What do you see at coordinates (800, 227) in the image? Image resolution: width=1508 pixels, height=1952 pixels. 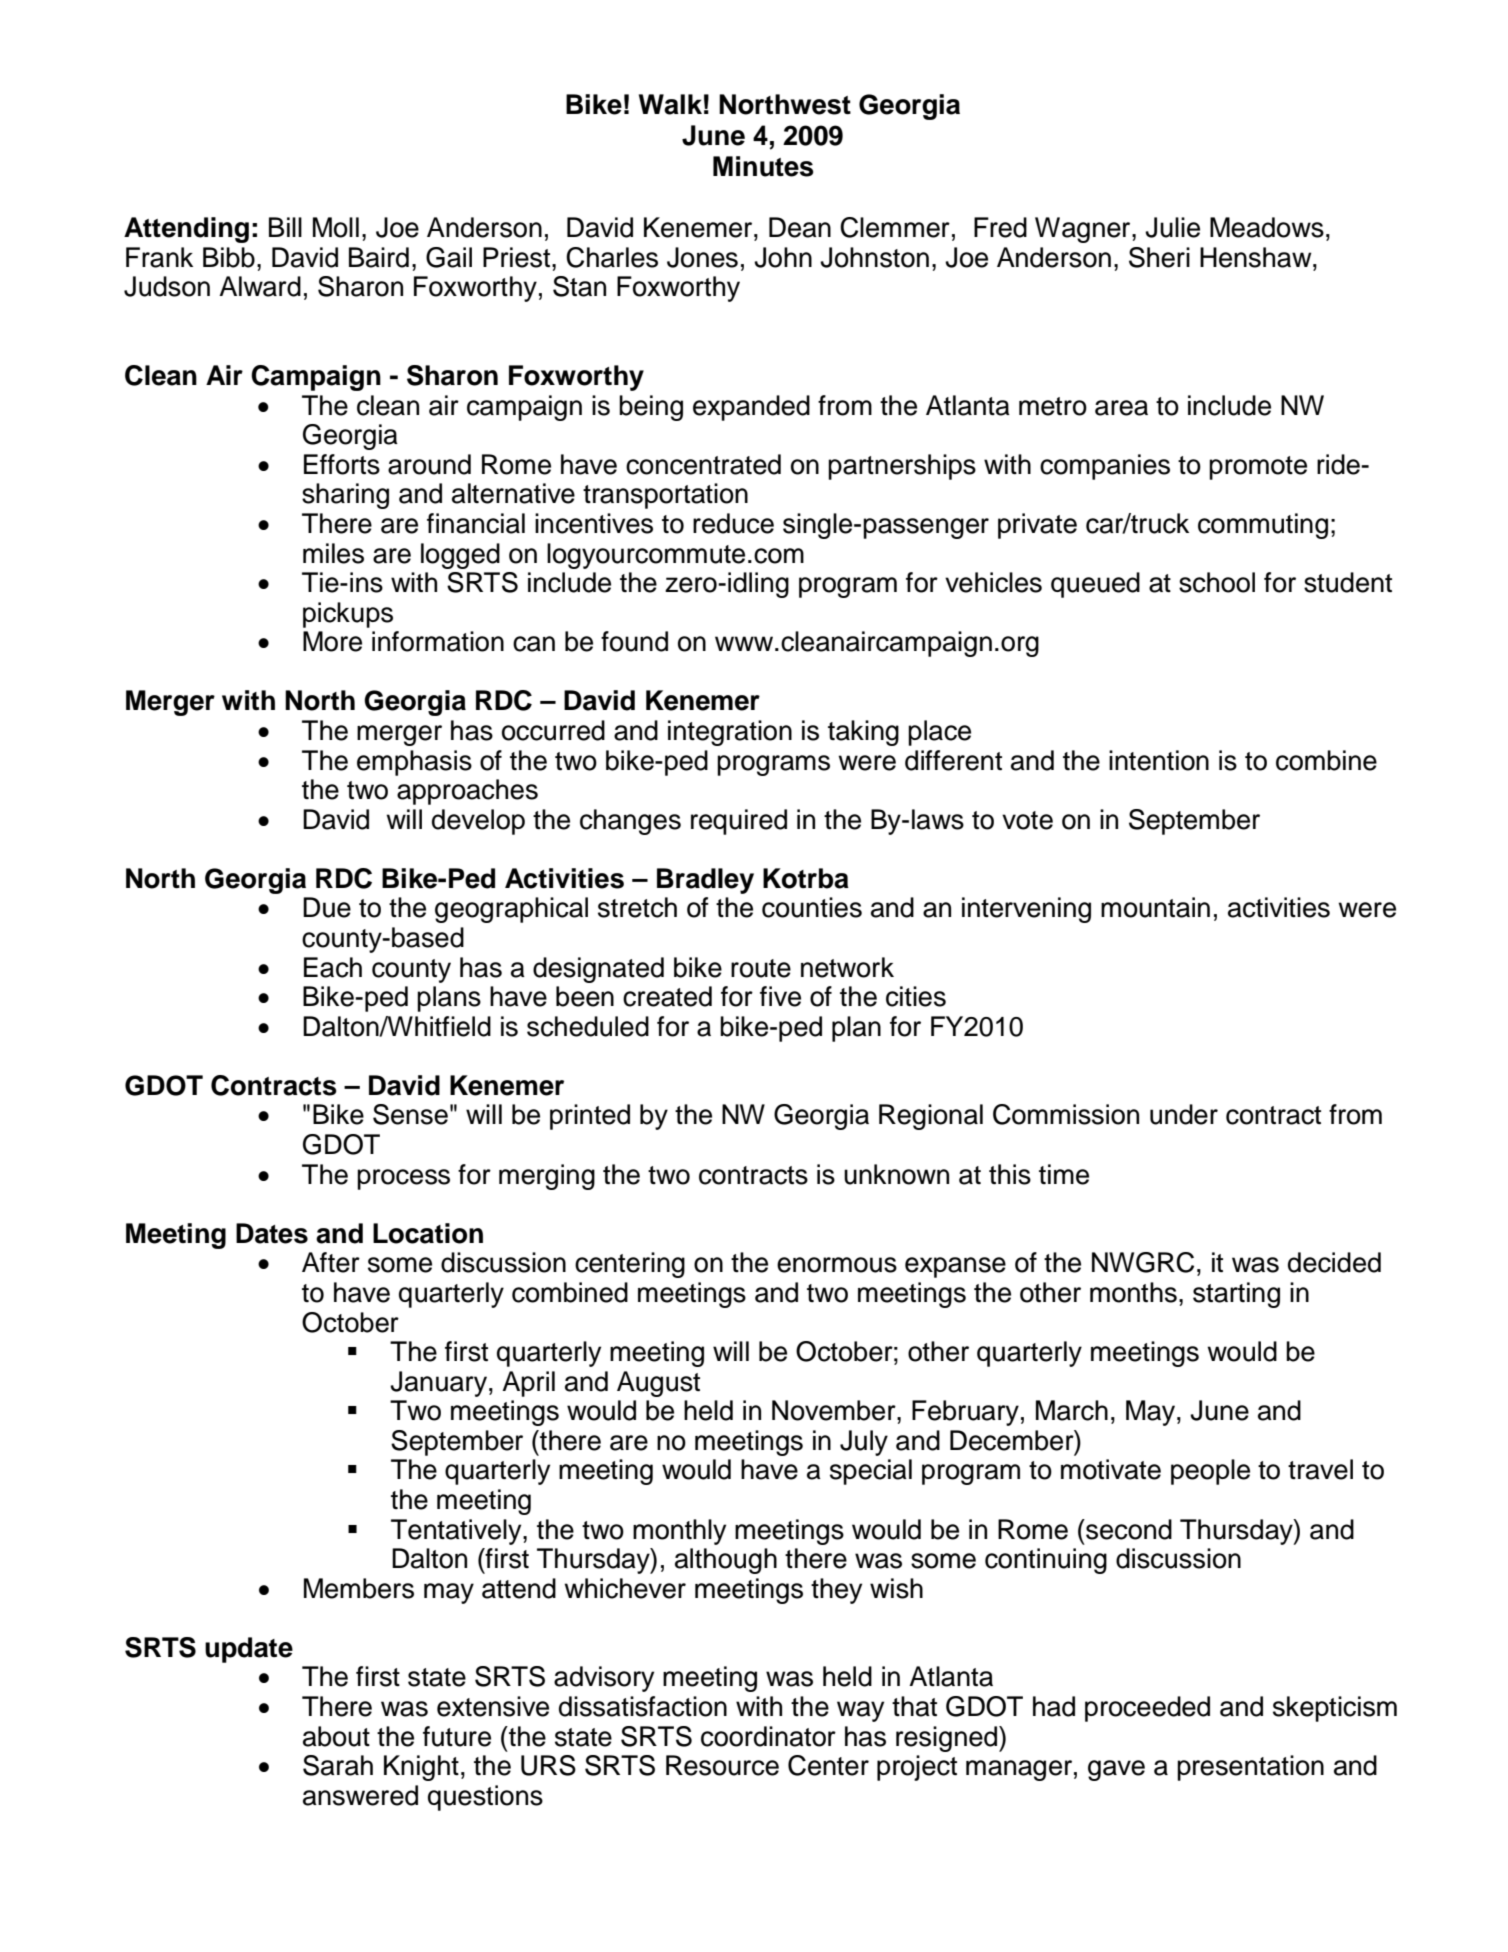 I see `Dean` at bounding box center [800, 227].
